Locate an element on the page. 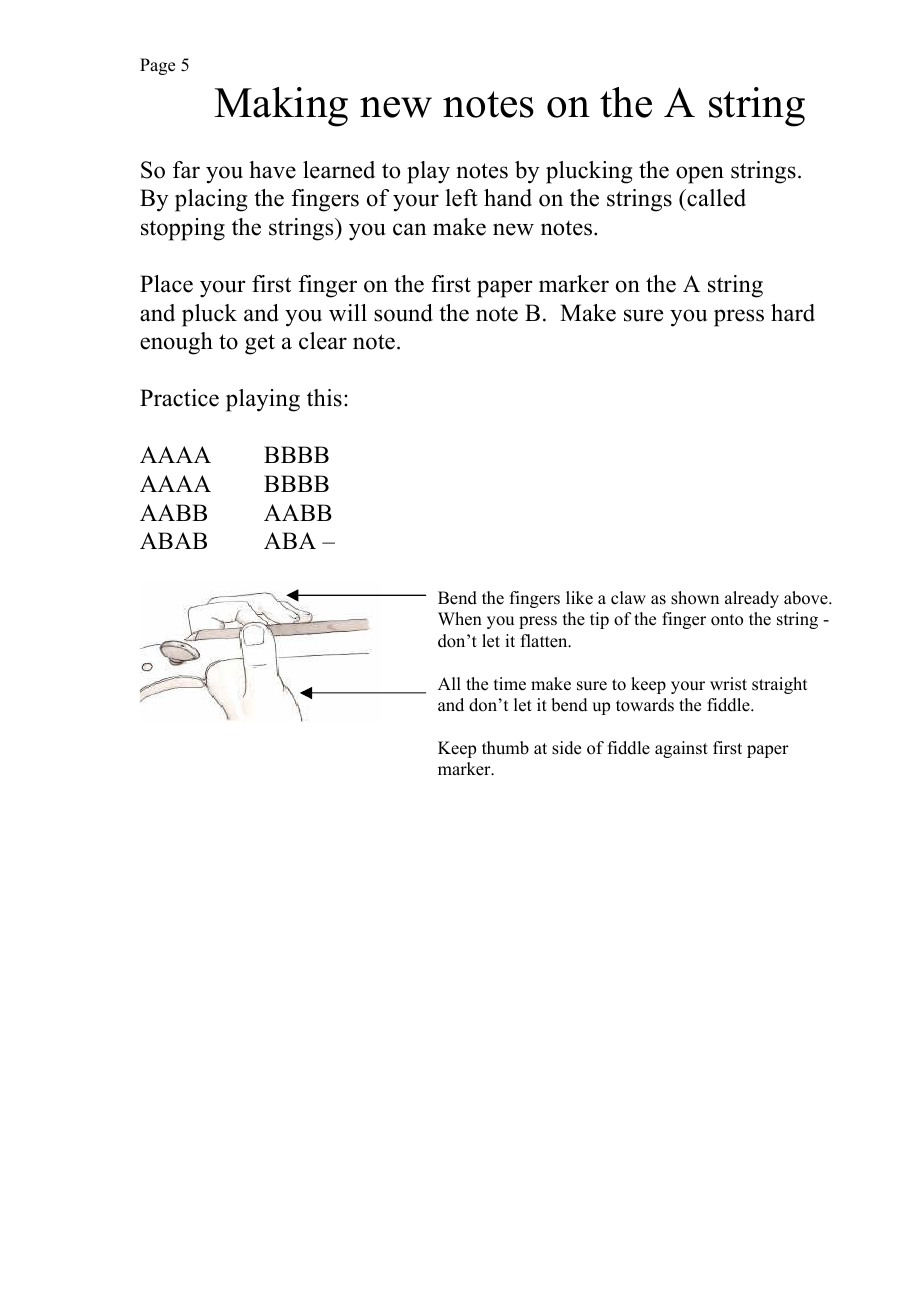 This document has height=1308, width=924. Making is located at coordinates (281, 107).
